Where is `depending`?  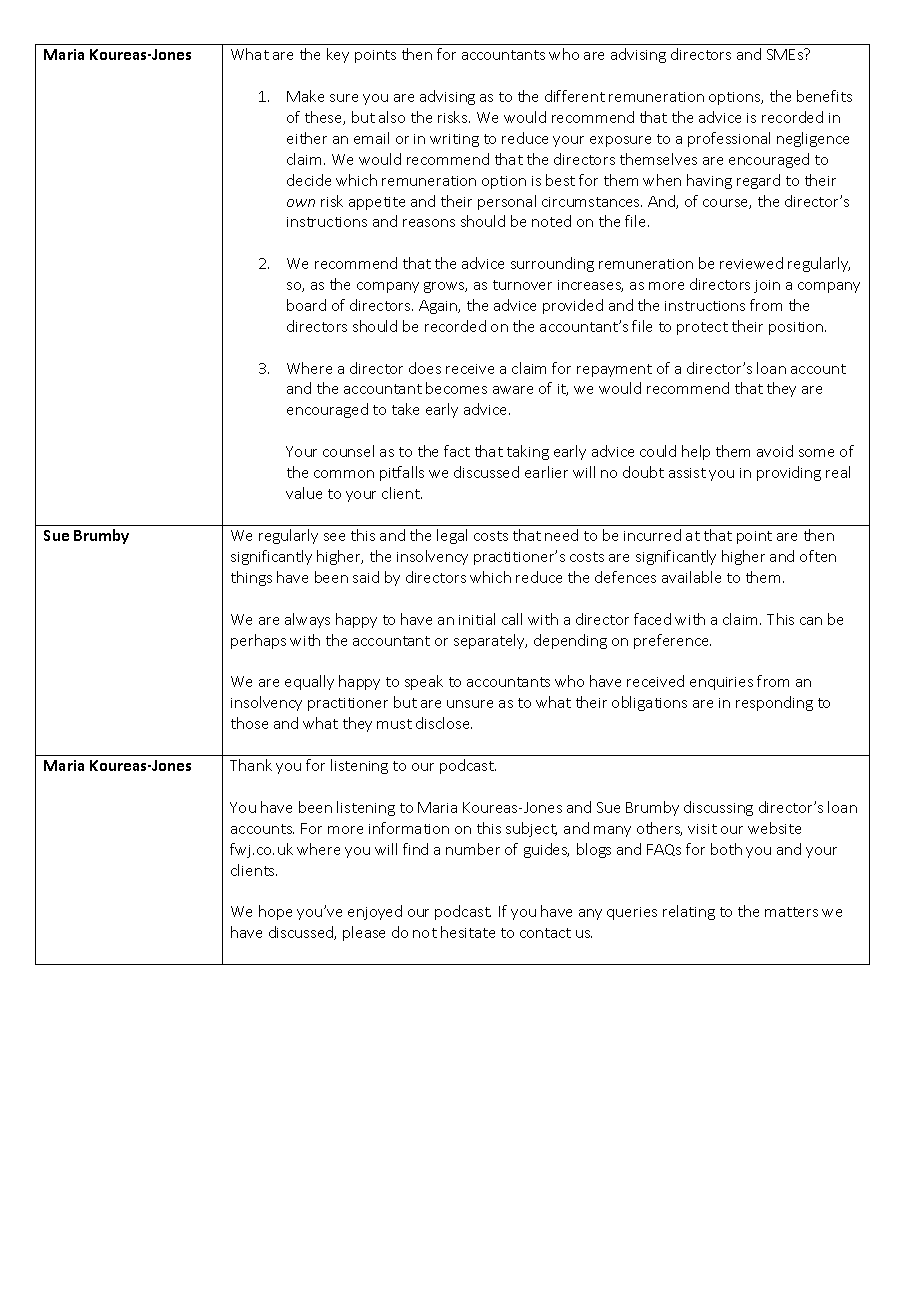 depending is located at coordinates (570, 641).
